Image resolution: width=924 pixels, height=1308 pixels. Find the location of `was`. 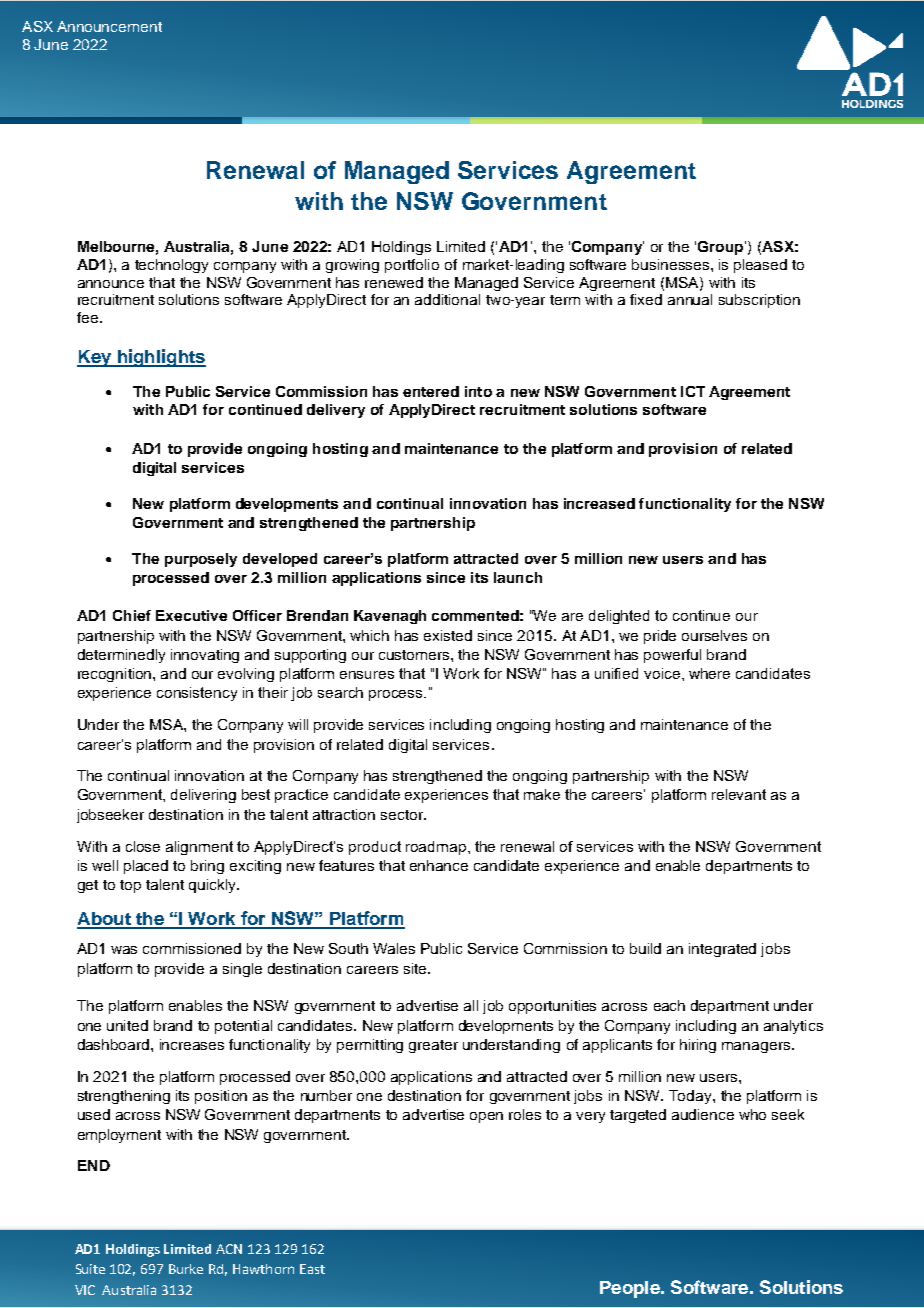

was is located at coordinates (124, 950).
